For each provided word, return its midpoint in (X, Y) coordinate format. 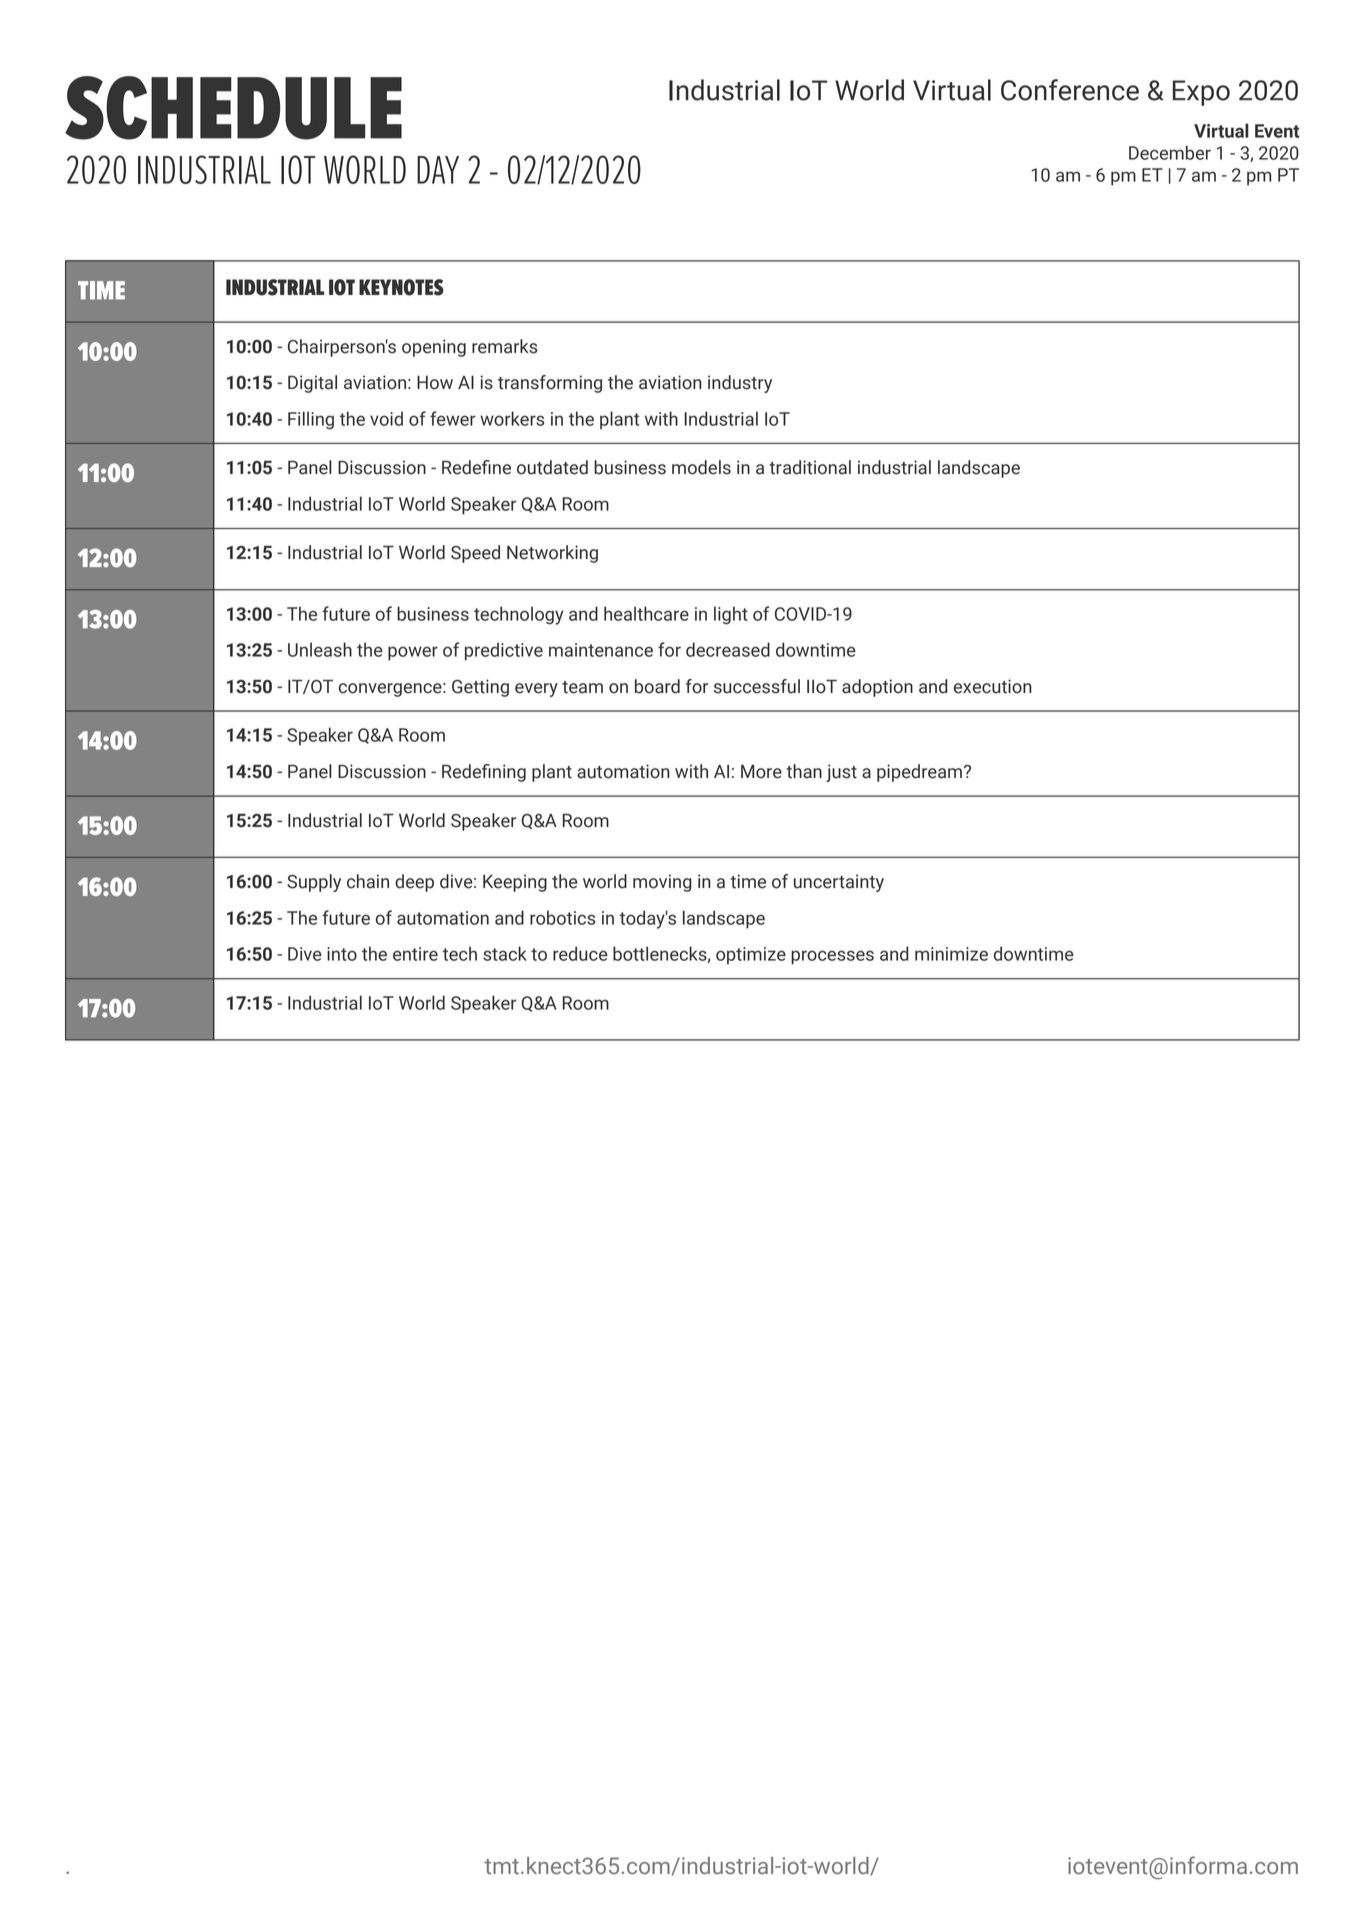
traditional (810, 467)
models (701, 467)
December (1170, 152)
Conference (1070, 90)
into (342, 954)
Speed (475, 554)
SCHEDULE (233, 108)
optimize (751, 956)
